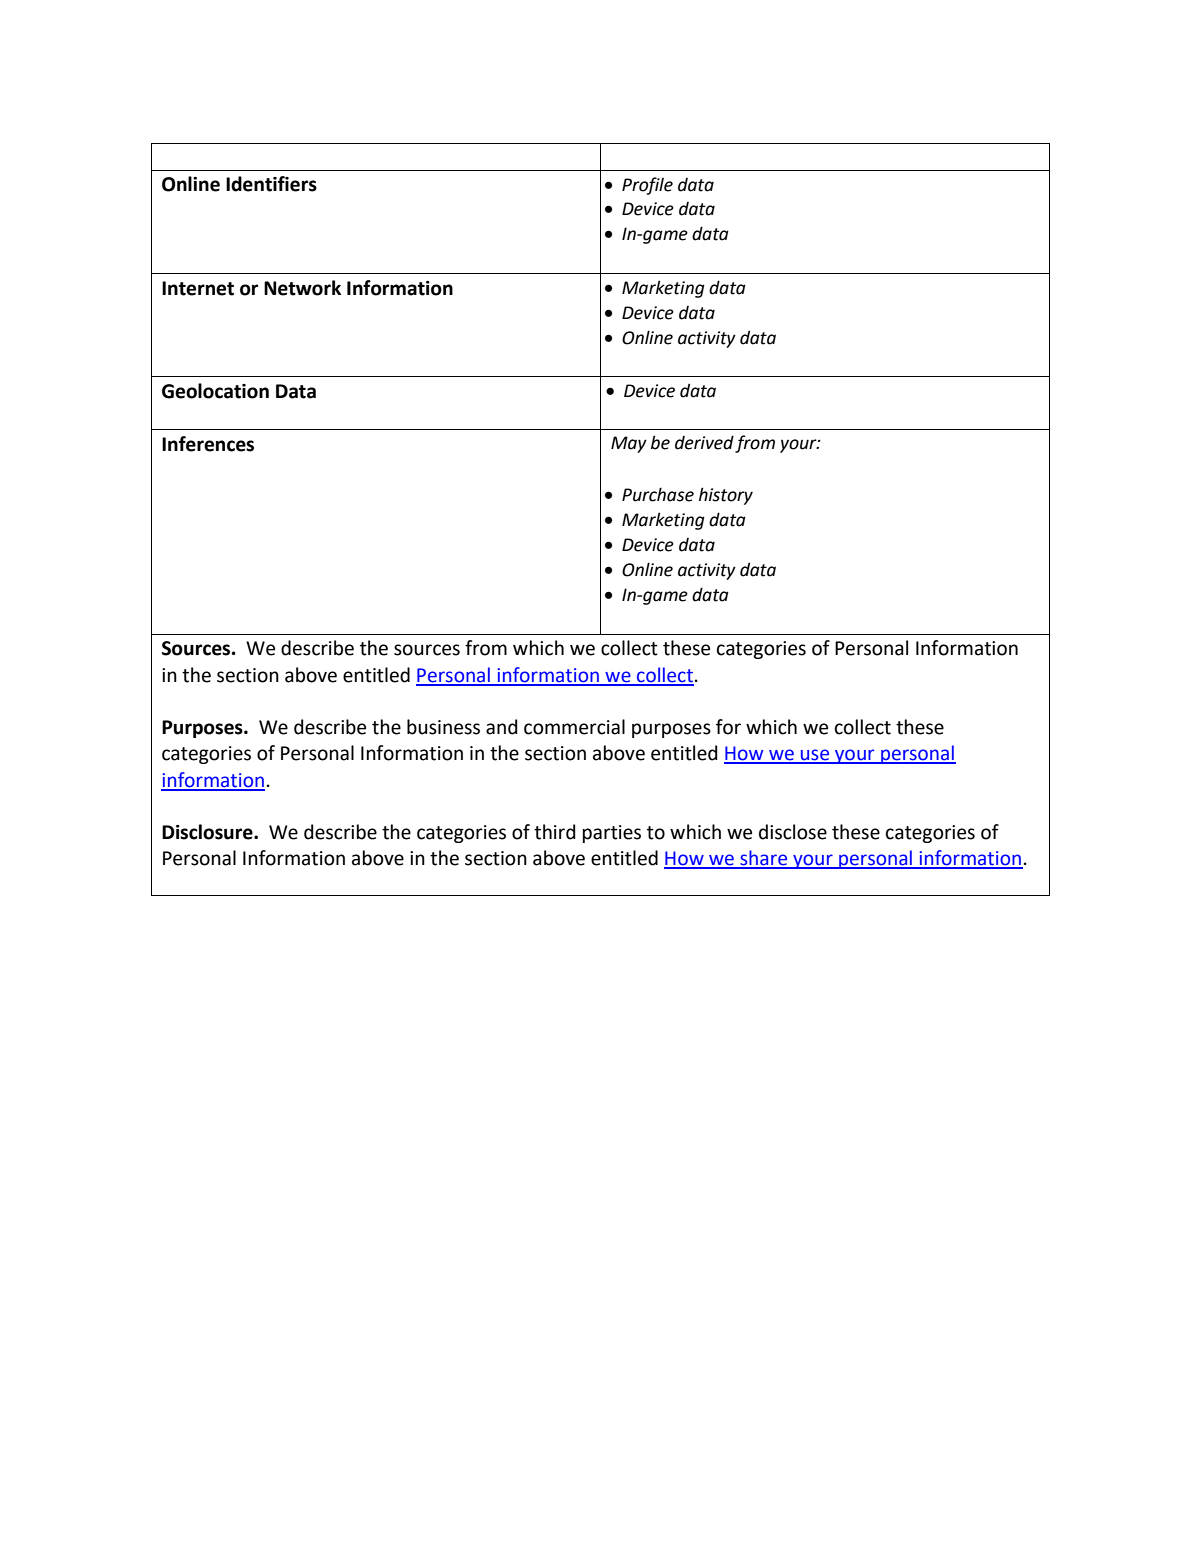  I want to click on Profile, so click(647, 186).
